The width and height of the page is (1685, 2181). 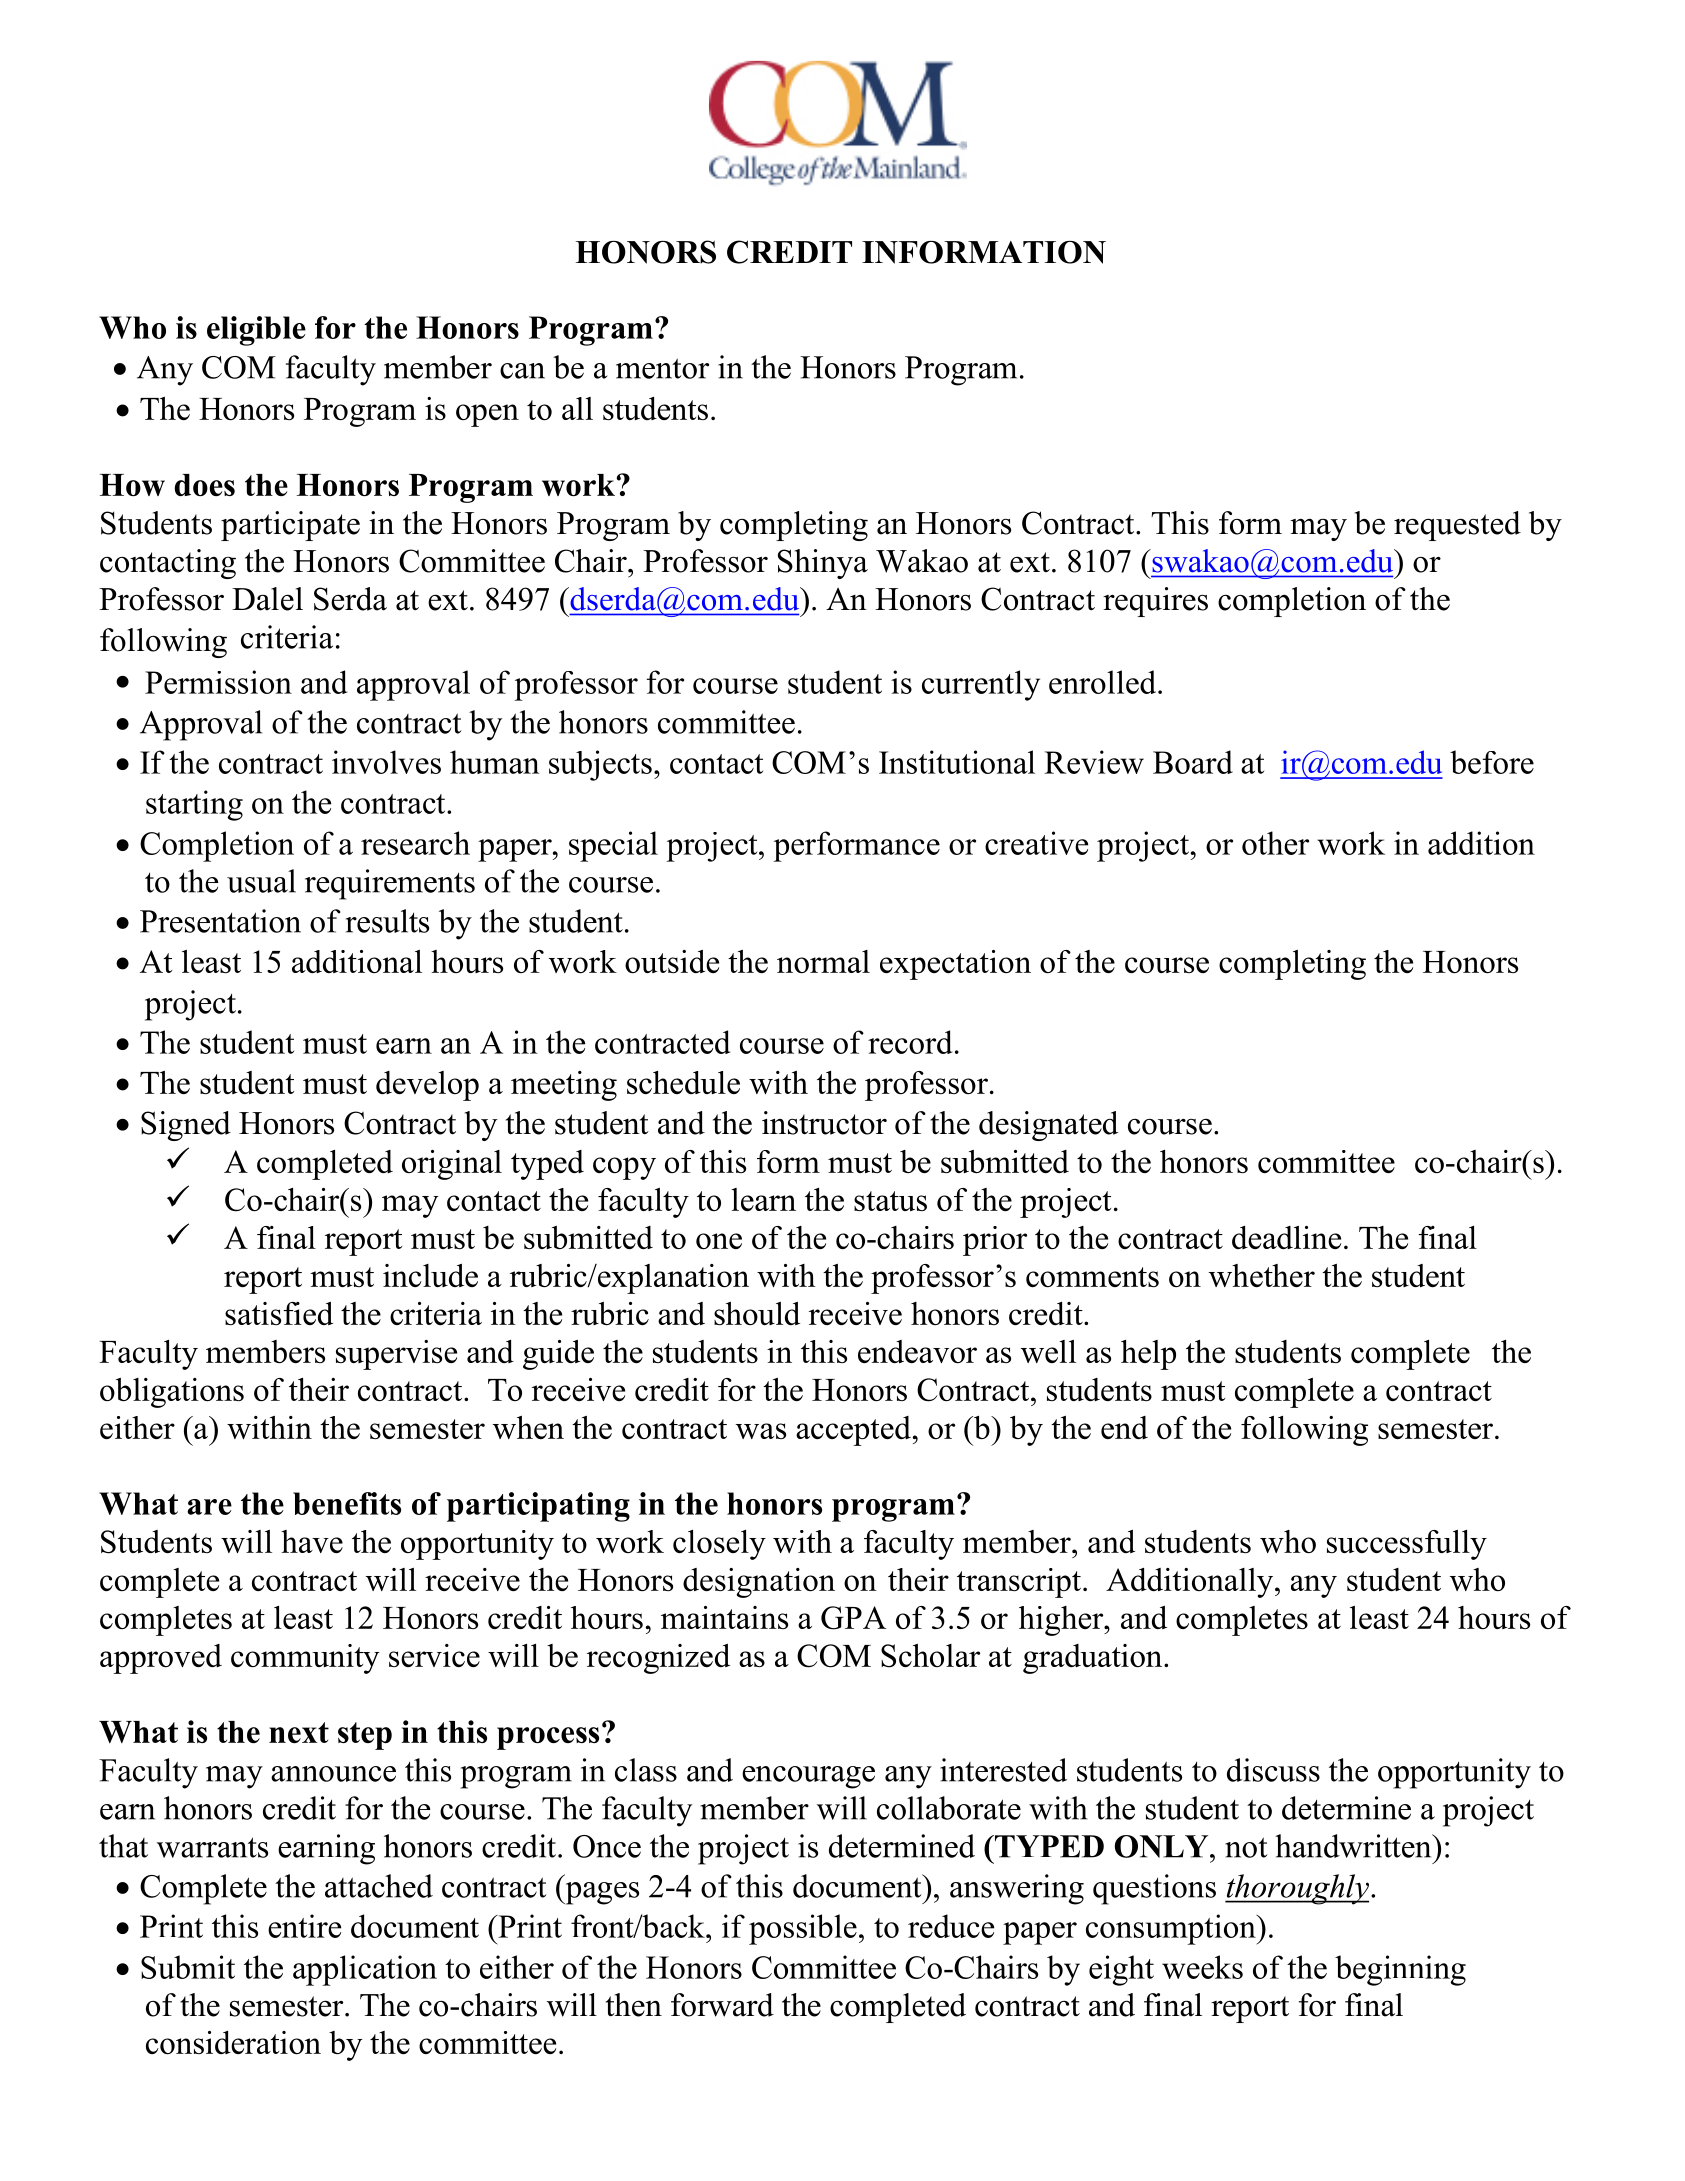 I want to click on forward, so click(x=722, y=2005).
